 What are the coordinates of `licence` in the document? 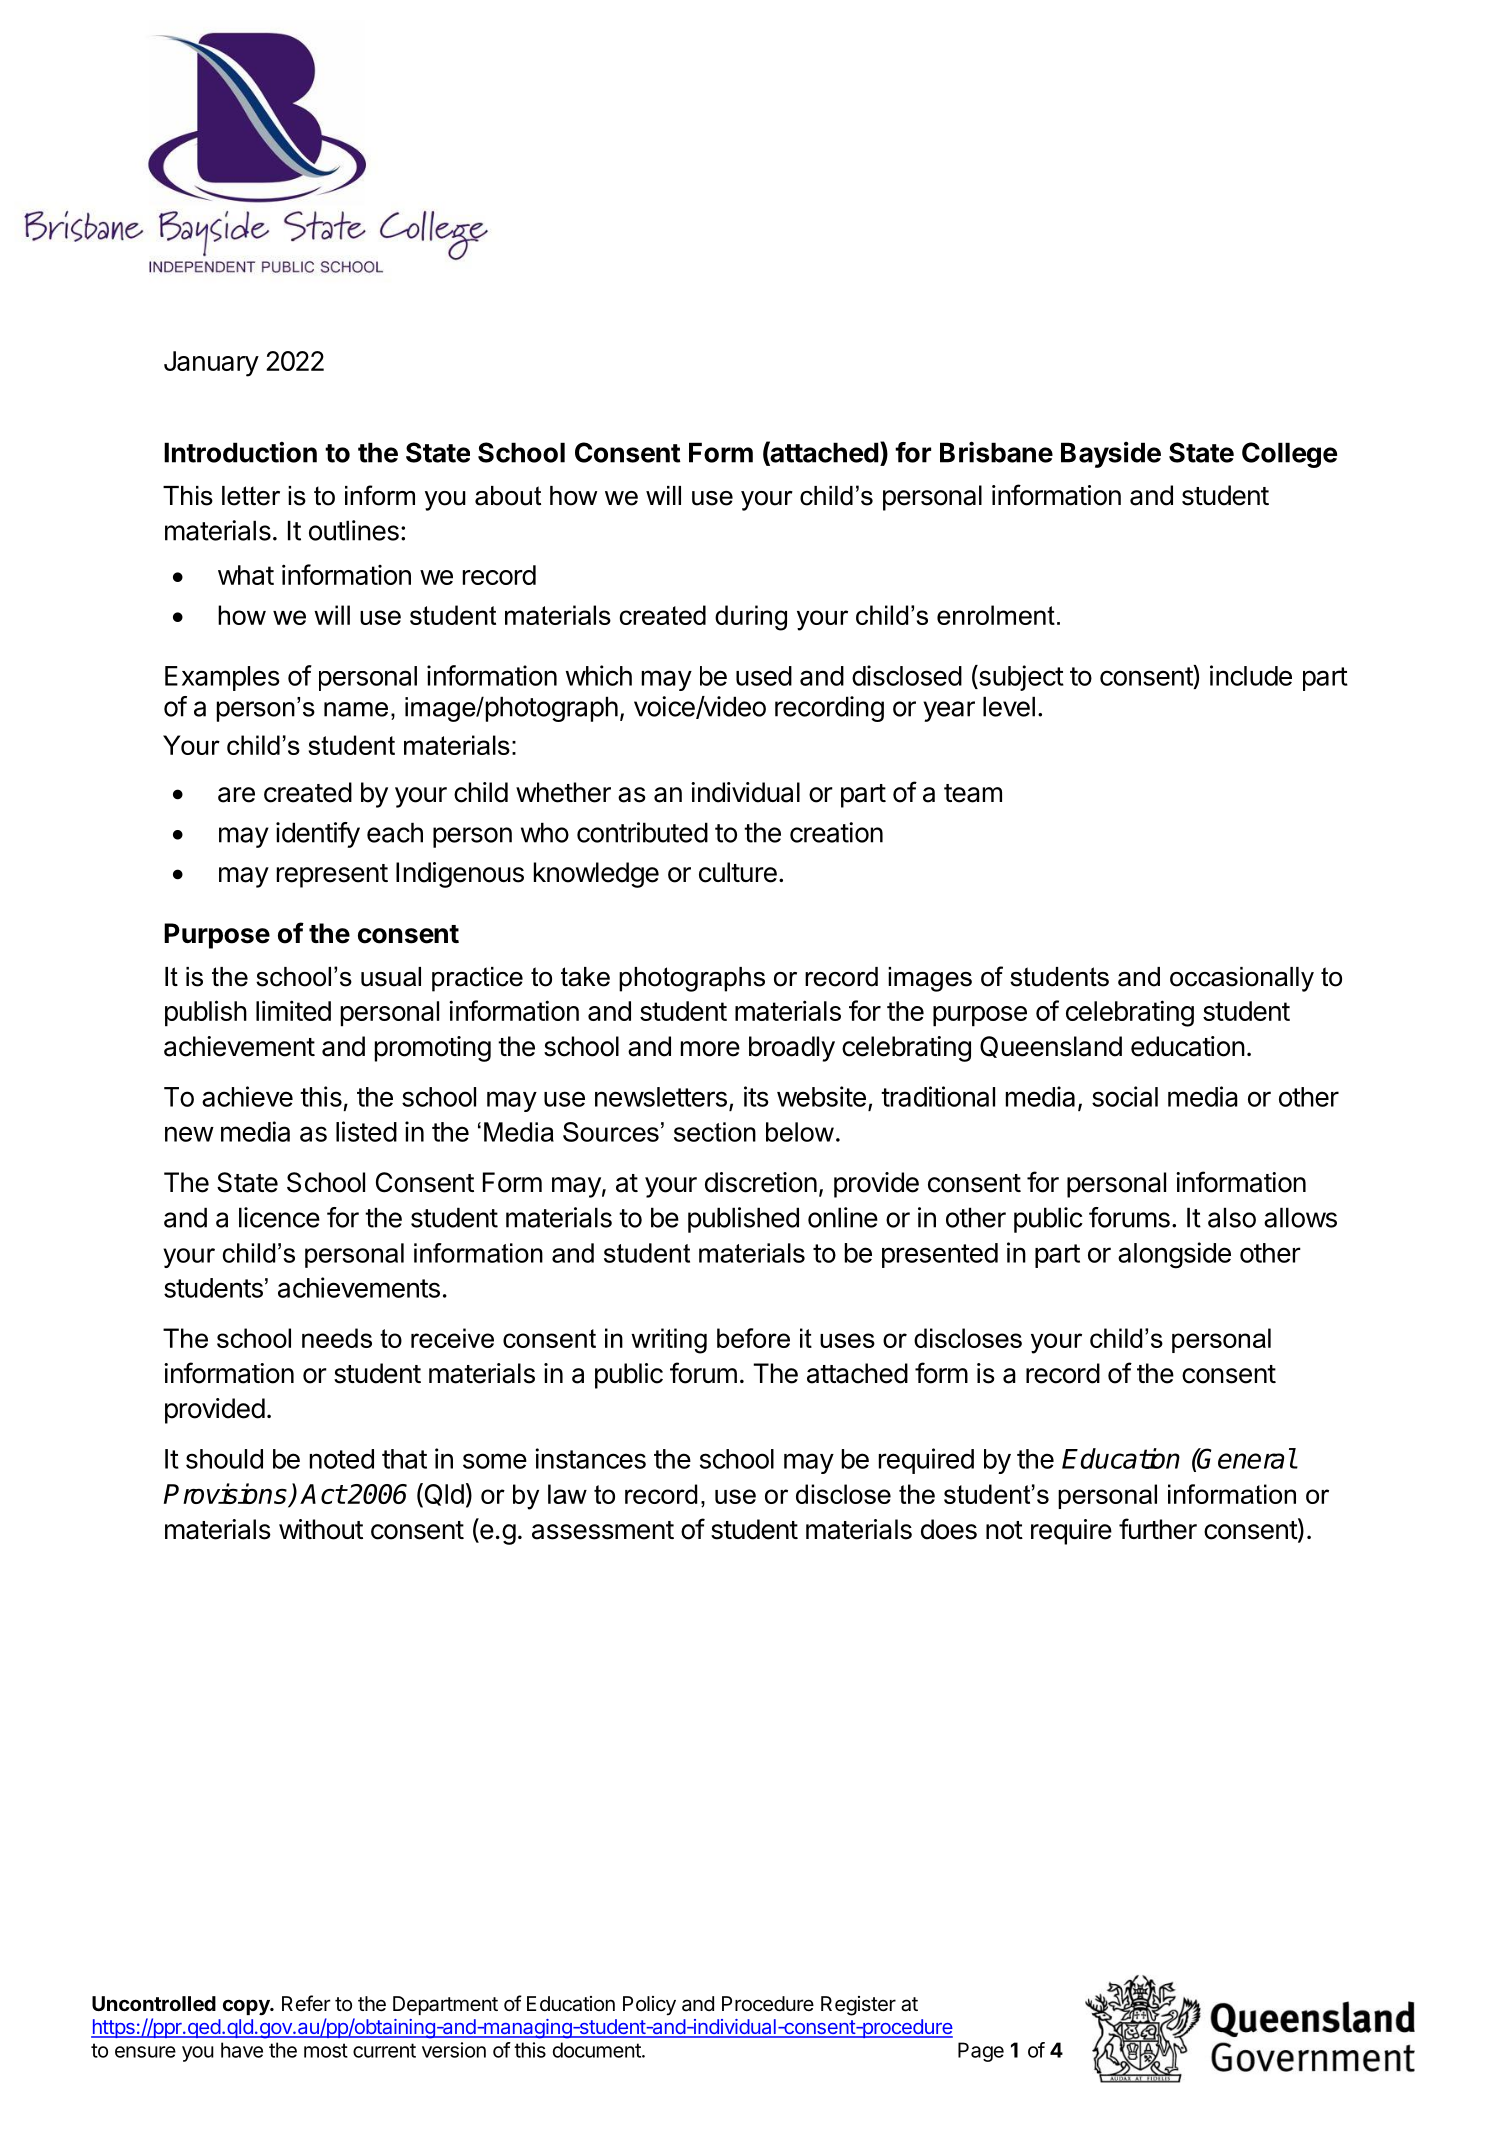 It's located at (279, 1217).
